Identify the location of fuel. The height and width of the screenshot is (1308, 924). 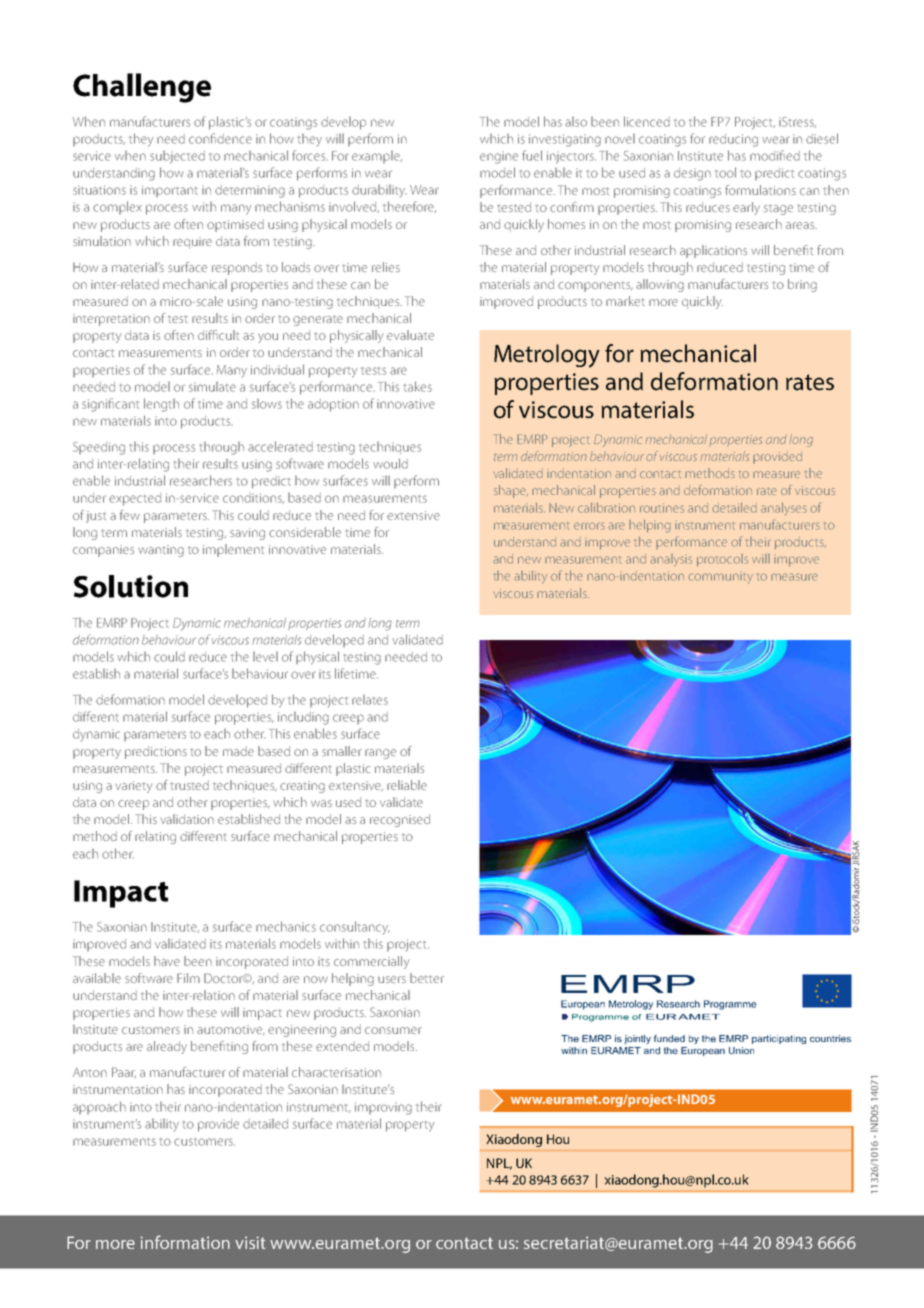
(532, 155).
